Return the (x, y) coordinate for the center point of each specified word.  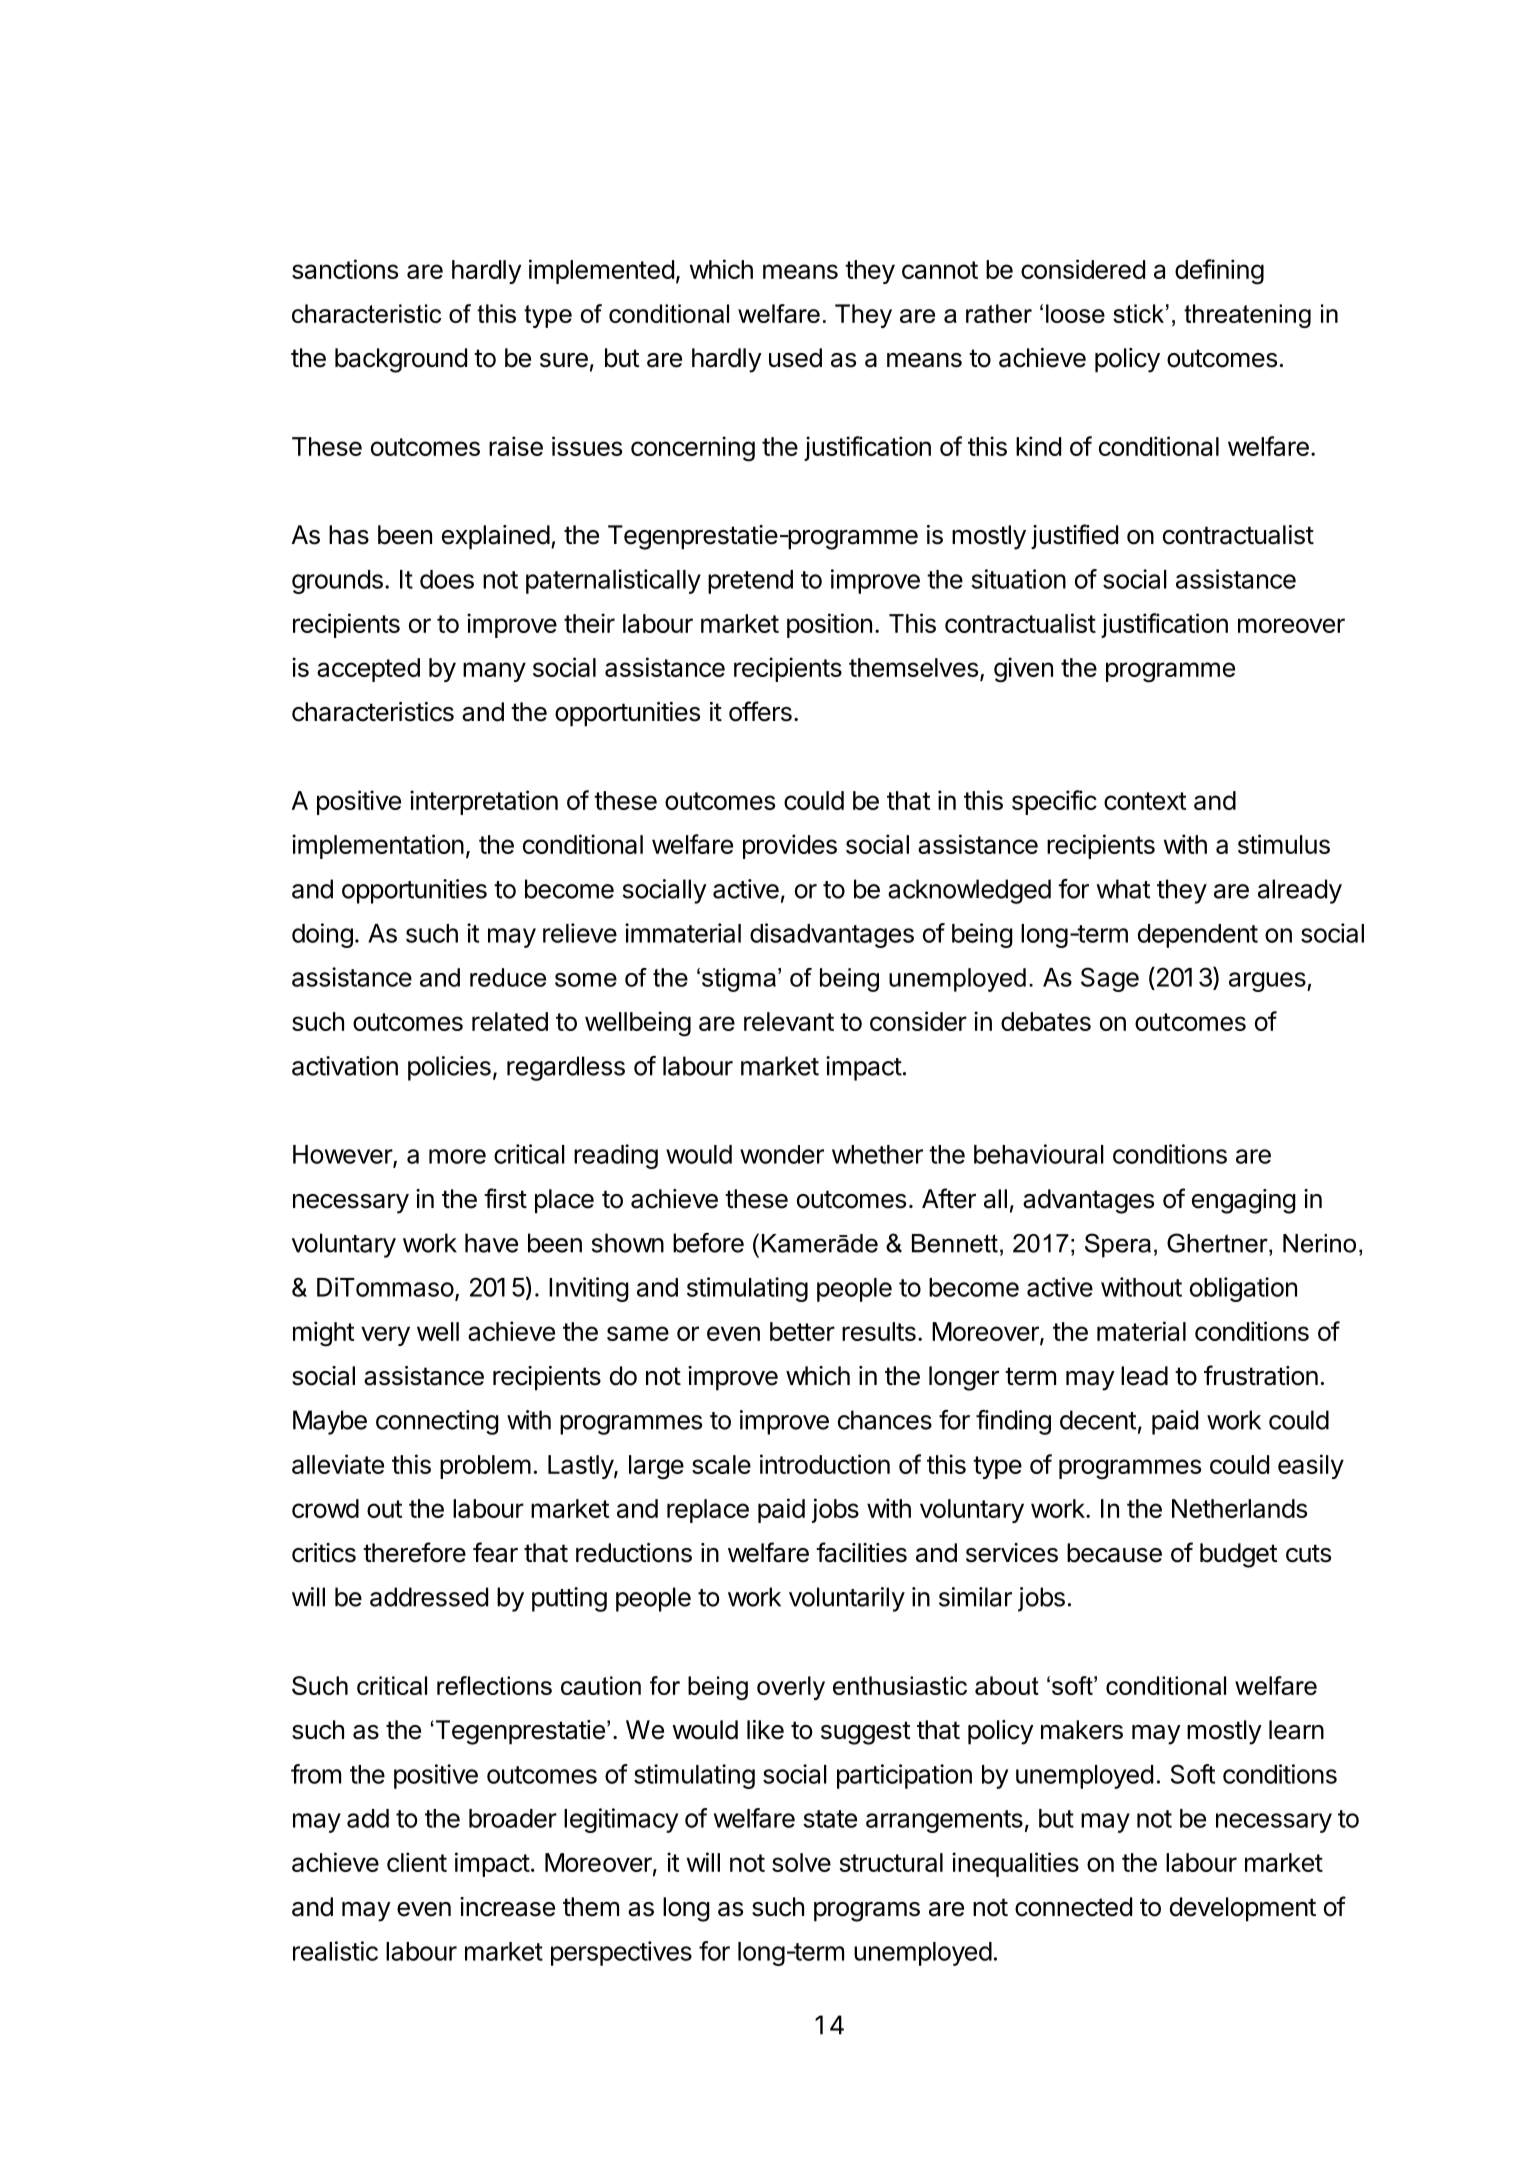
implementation (378, 846)
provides (790, 846)
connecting (437, 1422)
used (795, 358)
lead (1144, 1376)
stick (1138, 313)
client (417, 1862)
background (401, 360)
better (802, 1331)
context (1145, 801)
